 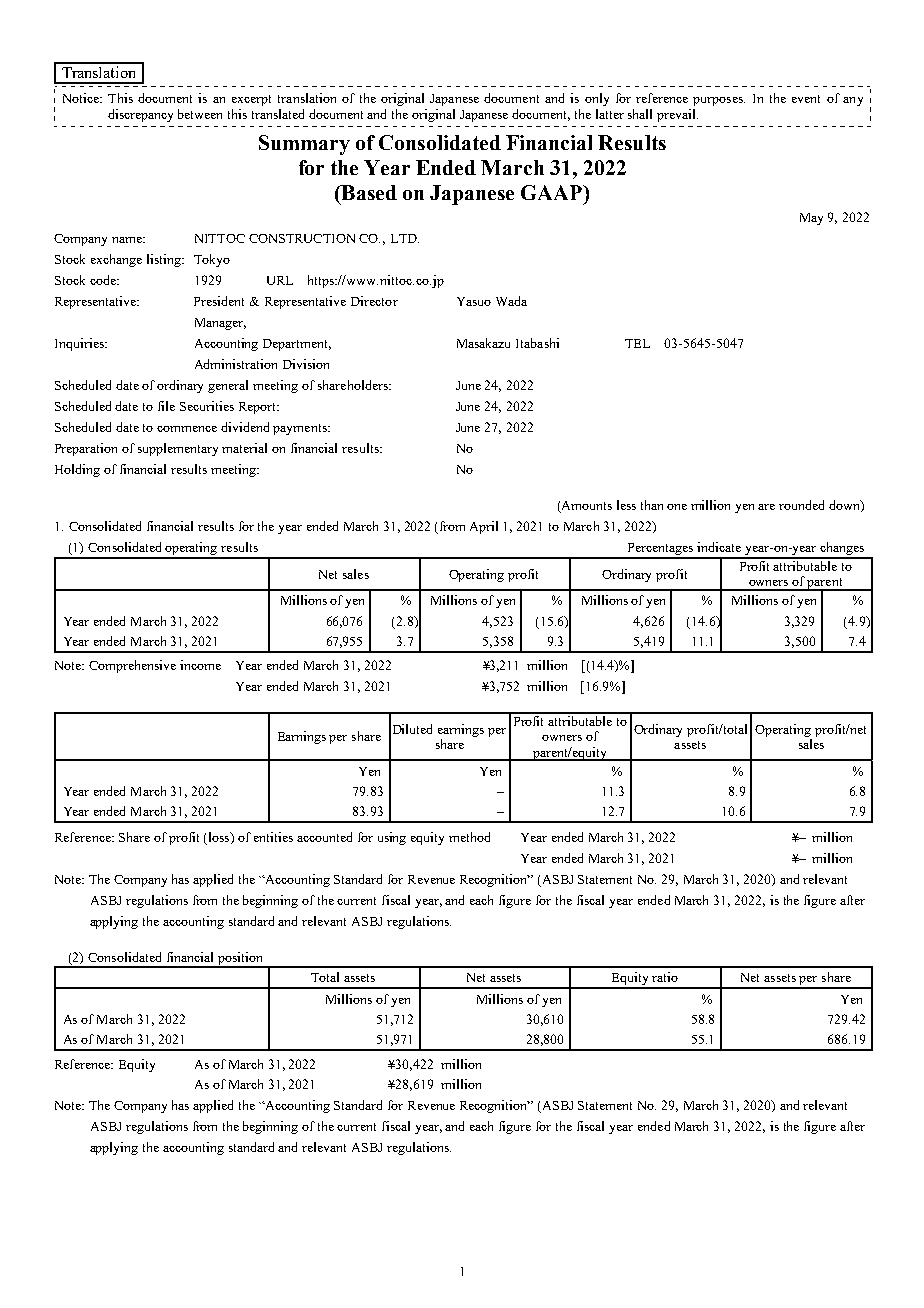 I want to click on position, so click(x=240, y=960).
